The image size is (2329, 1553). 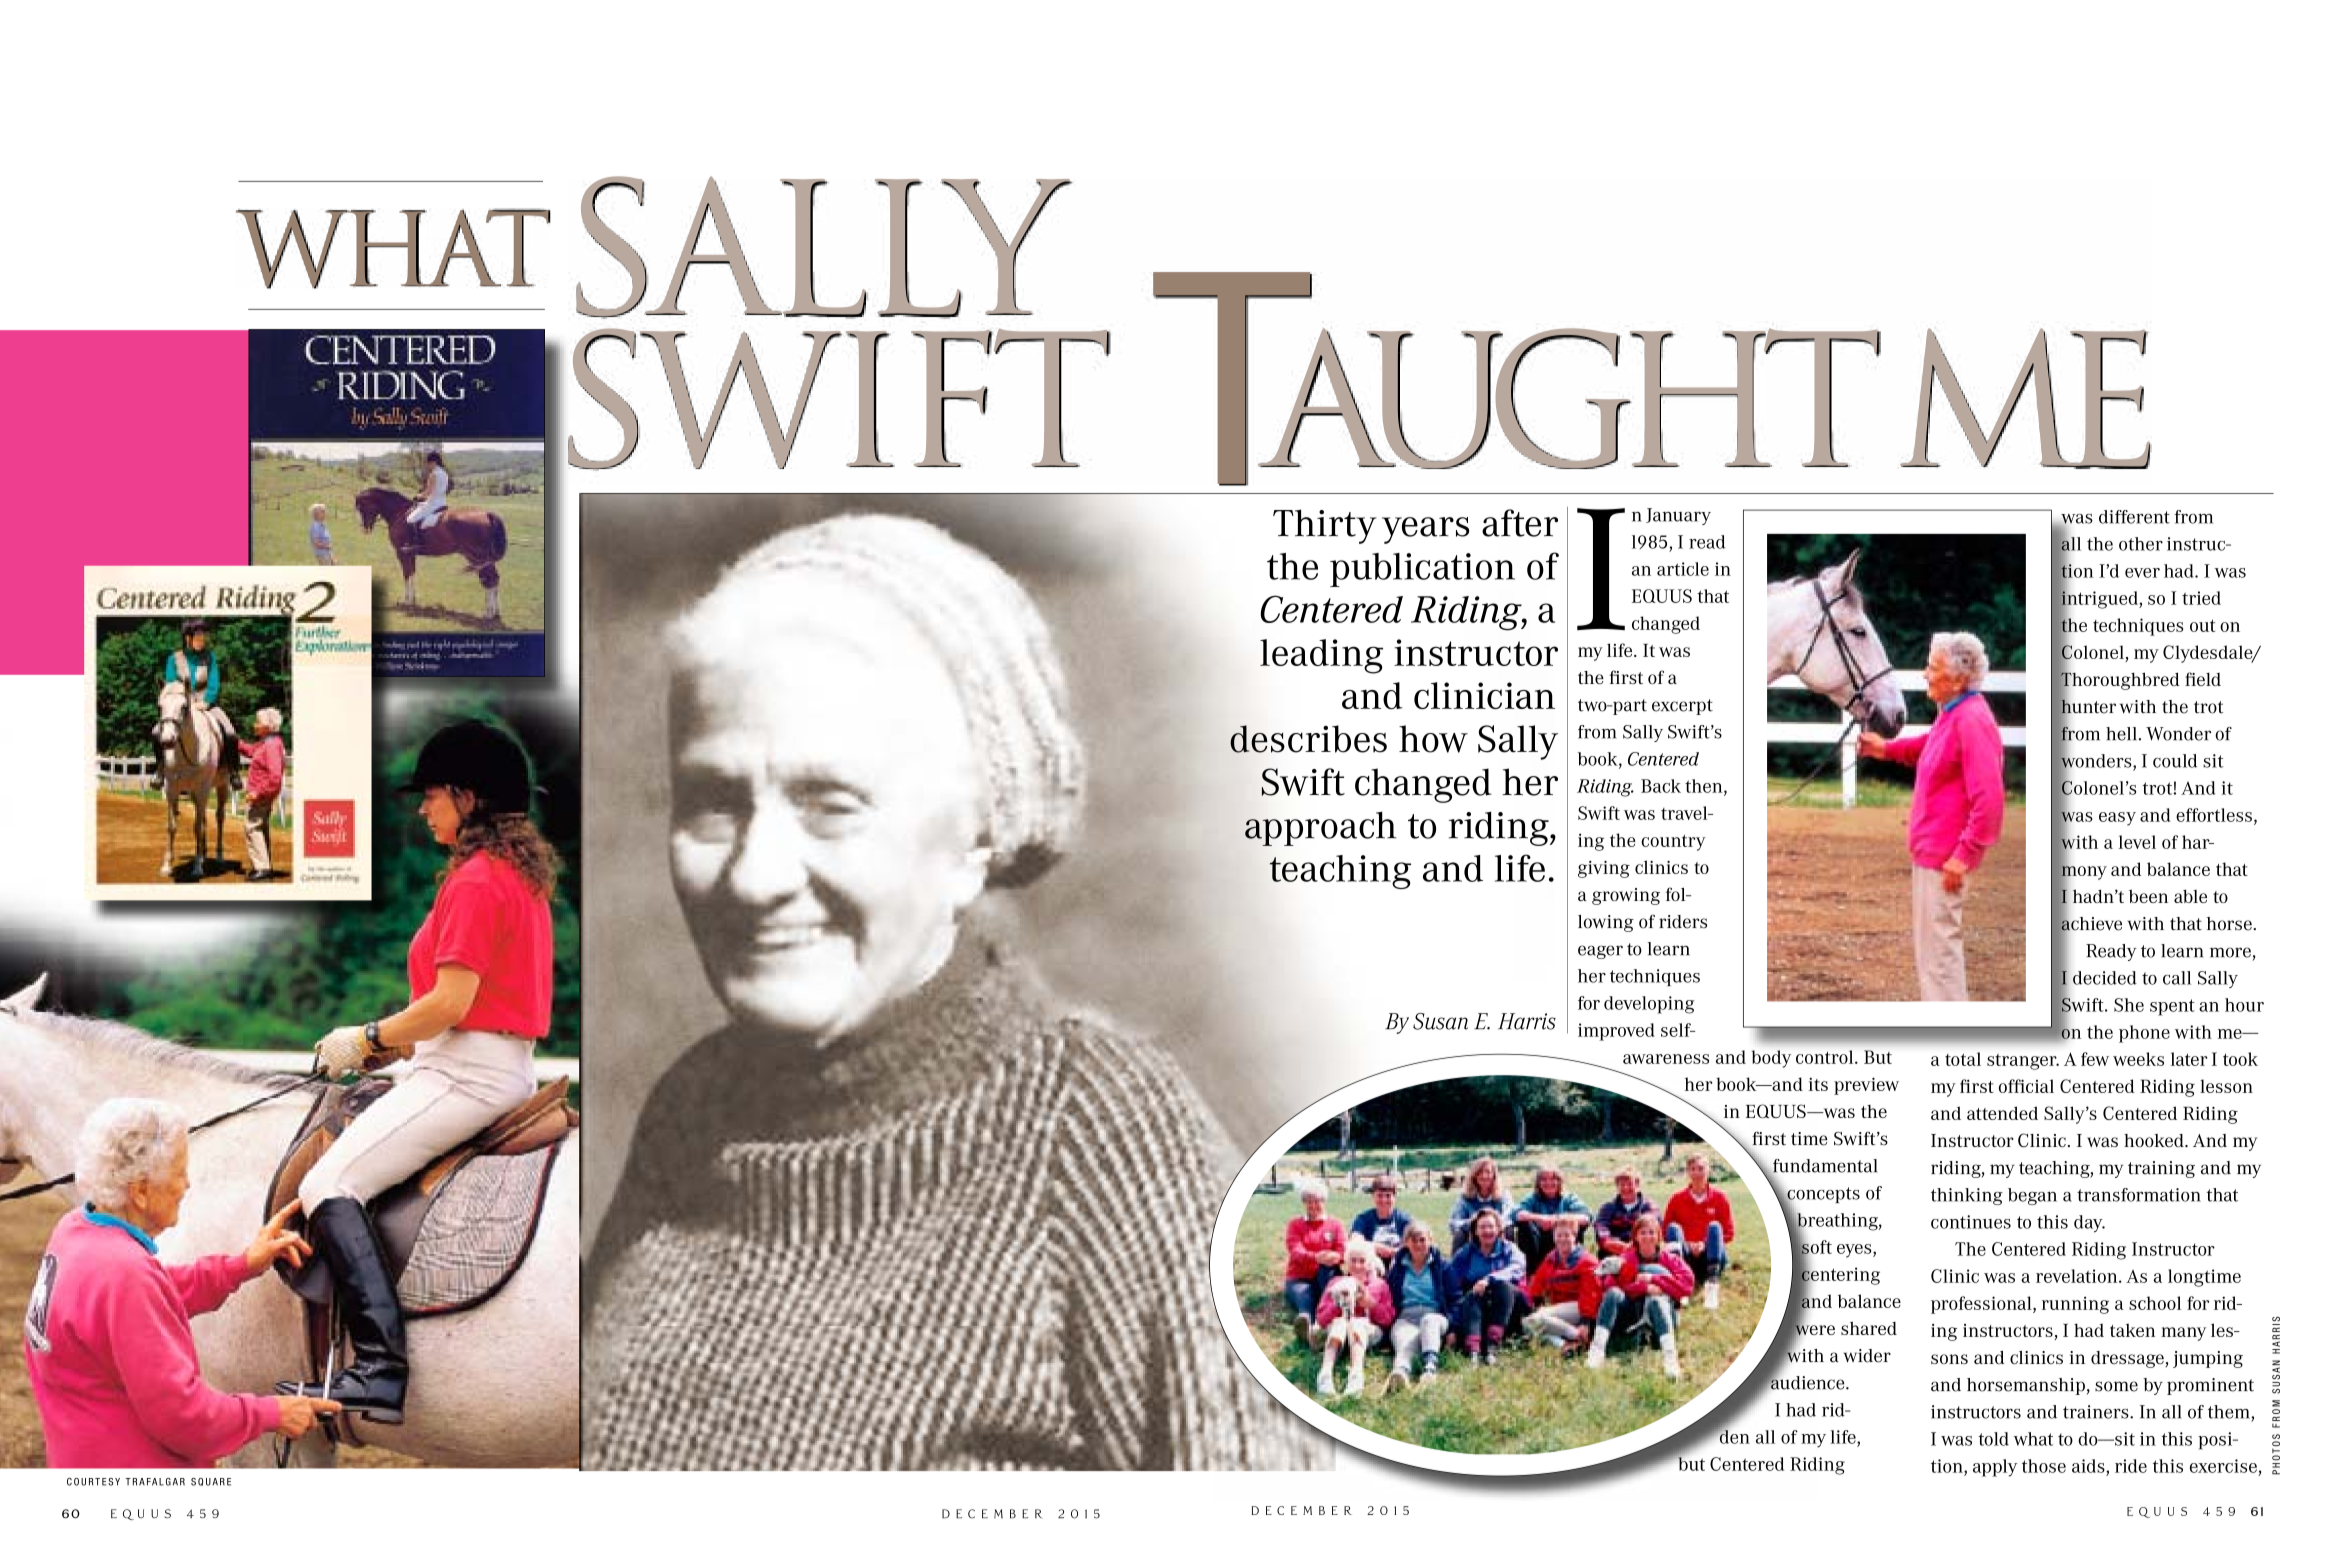 What do you see at coordinates (2141, 544) in the page?
I see `other` at bounding box center [2141, 544].
